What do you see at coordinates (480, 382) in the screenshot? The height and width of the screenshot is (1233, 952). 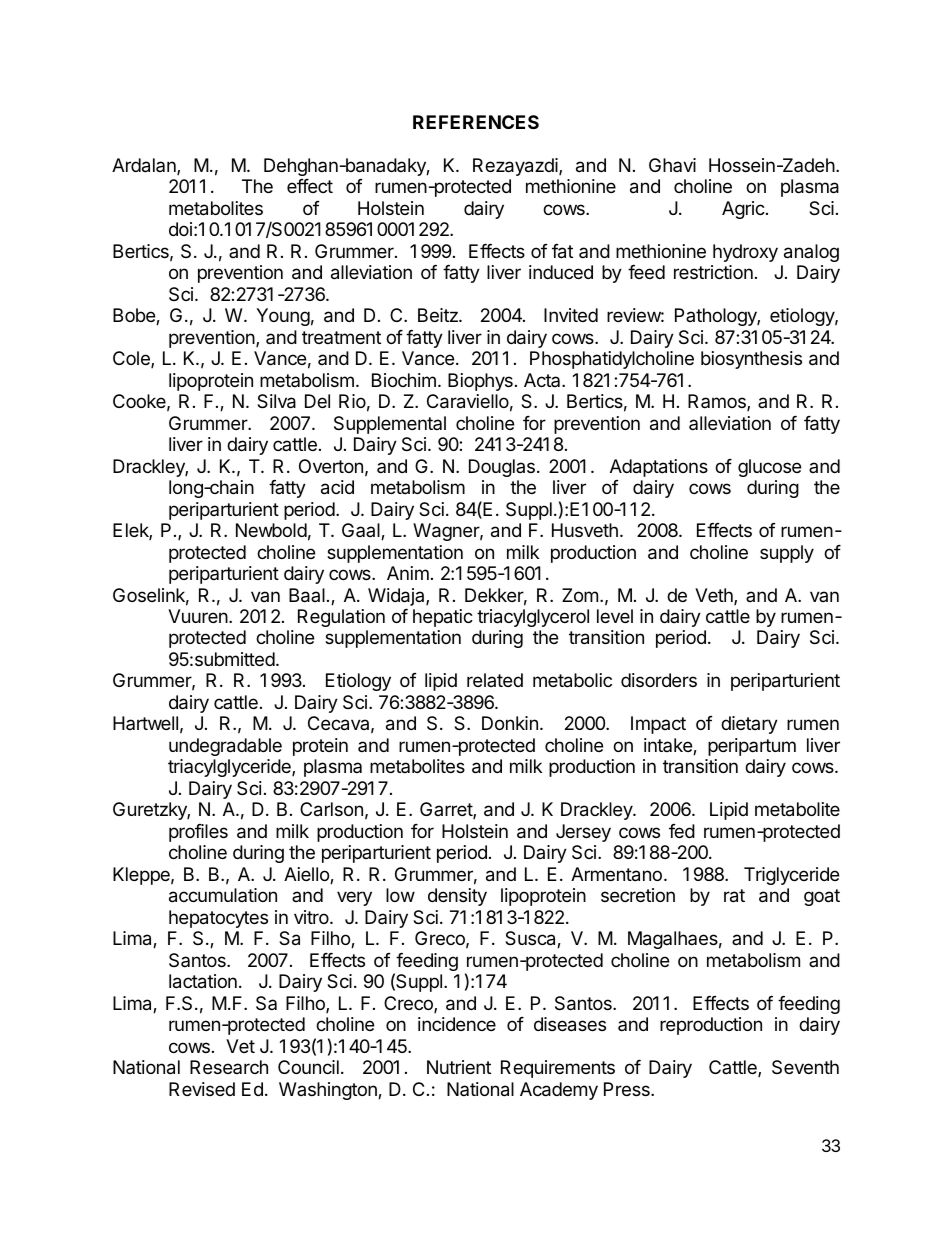 I see `Biophys` at bounding box center [480, 382].
